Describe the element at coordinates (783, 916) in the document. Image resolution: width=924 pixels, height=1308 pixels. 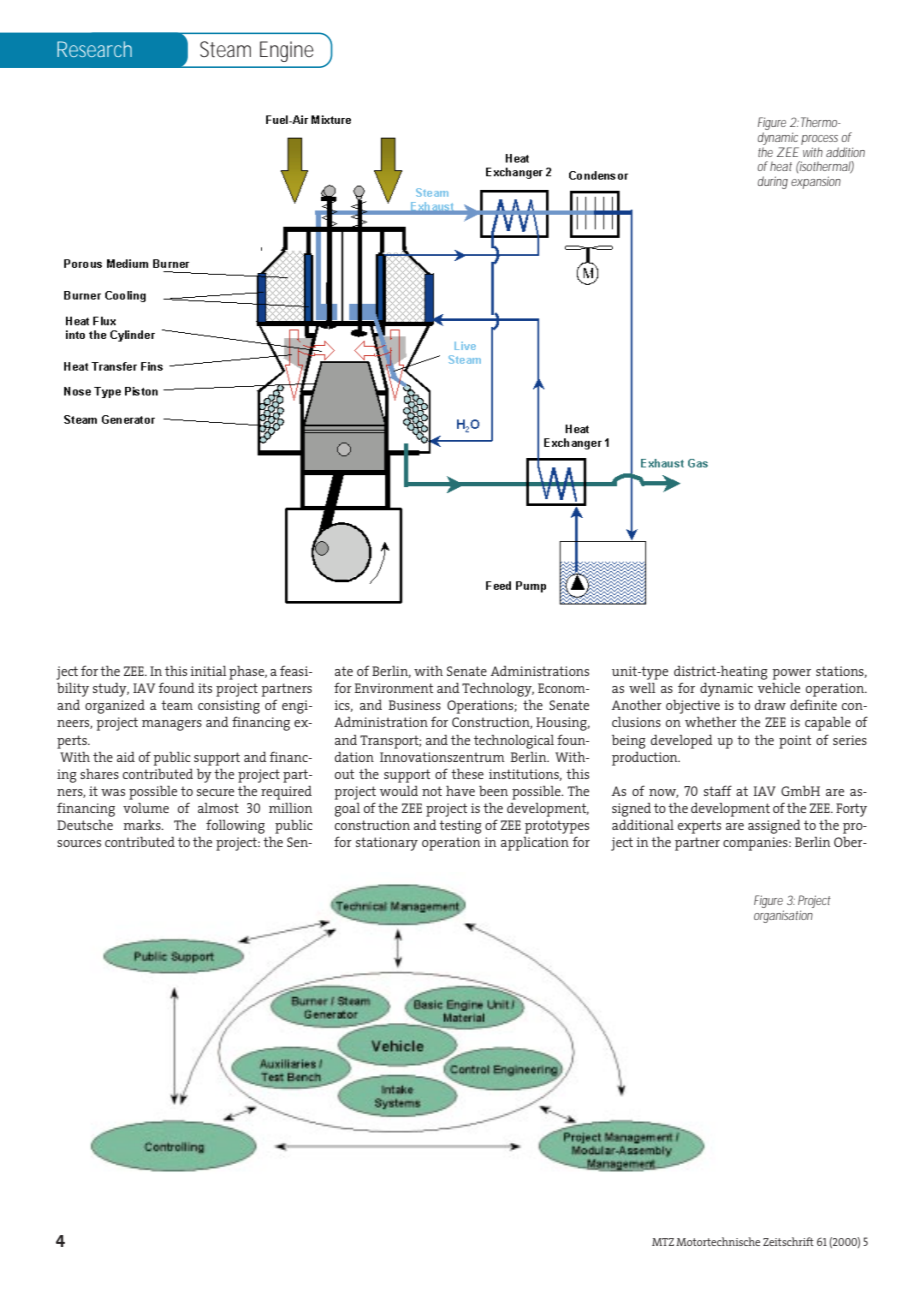
I see `organisation` at that location.
